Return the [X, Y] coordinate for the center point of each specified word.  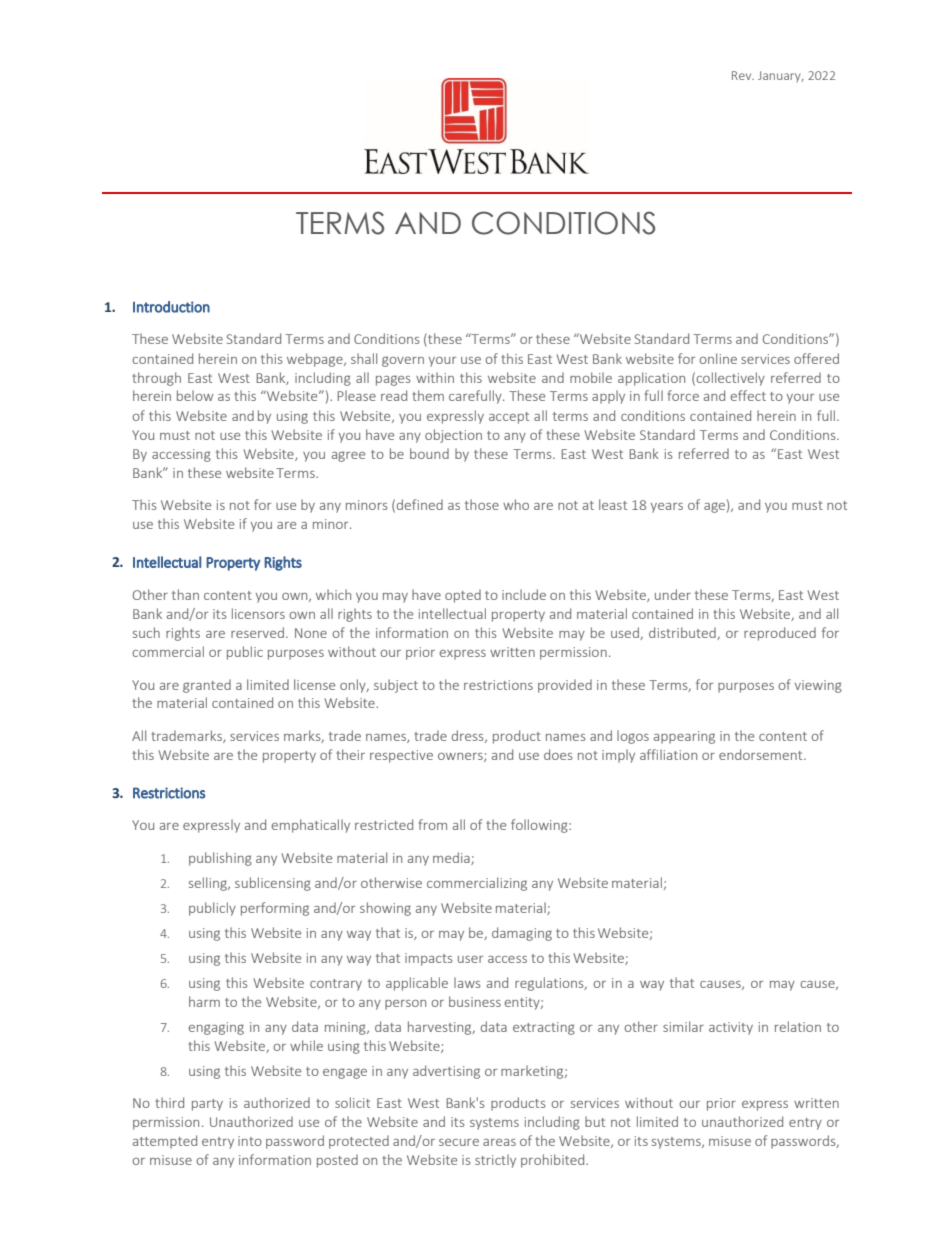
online [718, 358]
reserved [257, 632]
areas [499, 1142]
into [250, 1141]
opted [463, 596]
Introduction [171, 307]
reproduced [780, 634]
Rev [743, 75]
